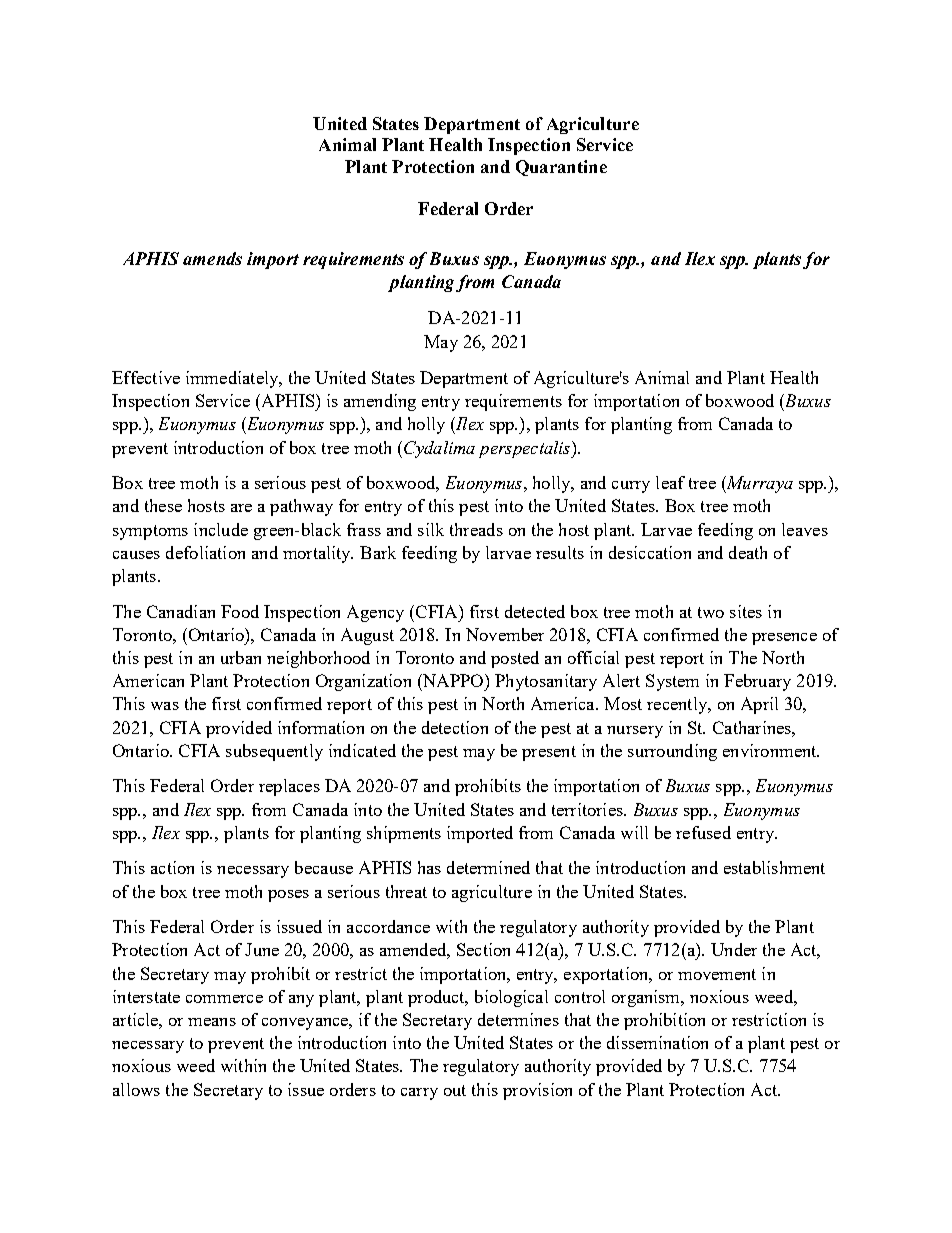  I want to click on are, so click(241, 508).
